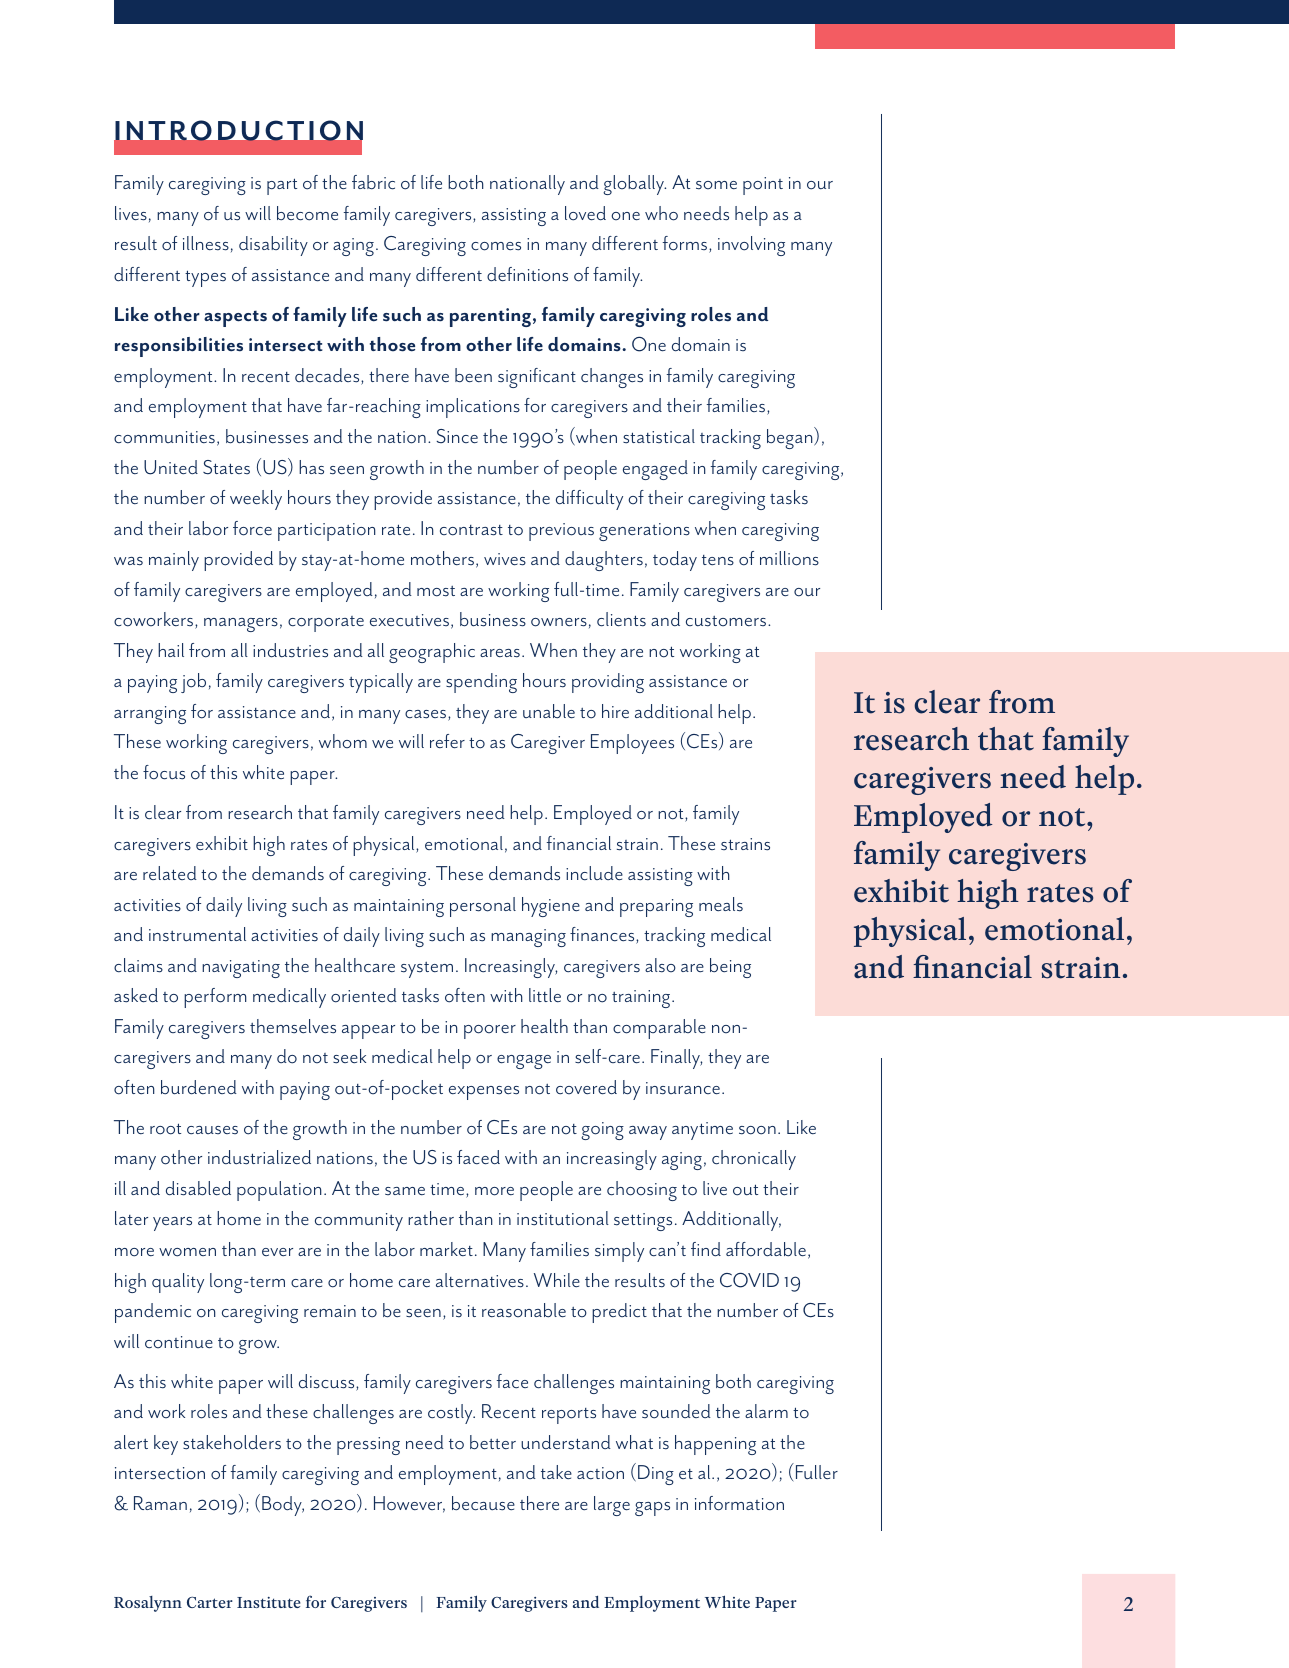 The width and height of the page is (1289, 1668). I want to click on meals, so click(721, 904).
